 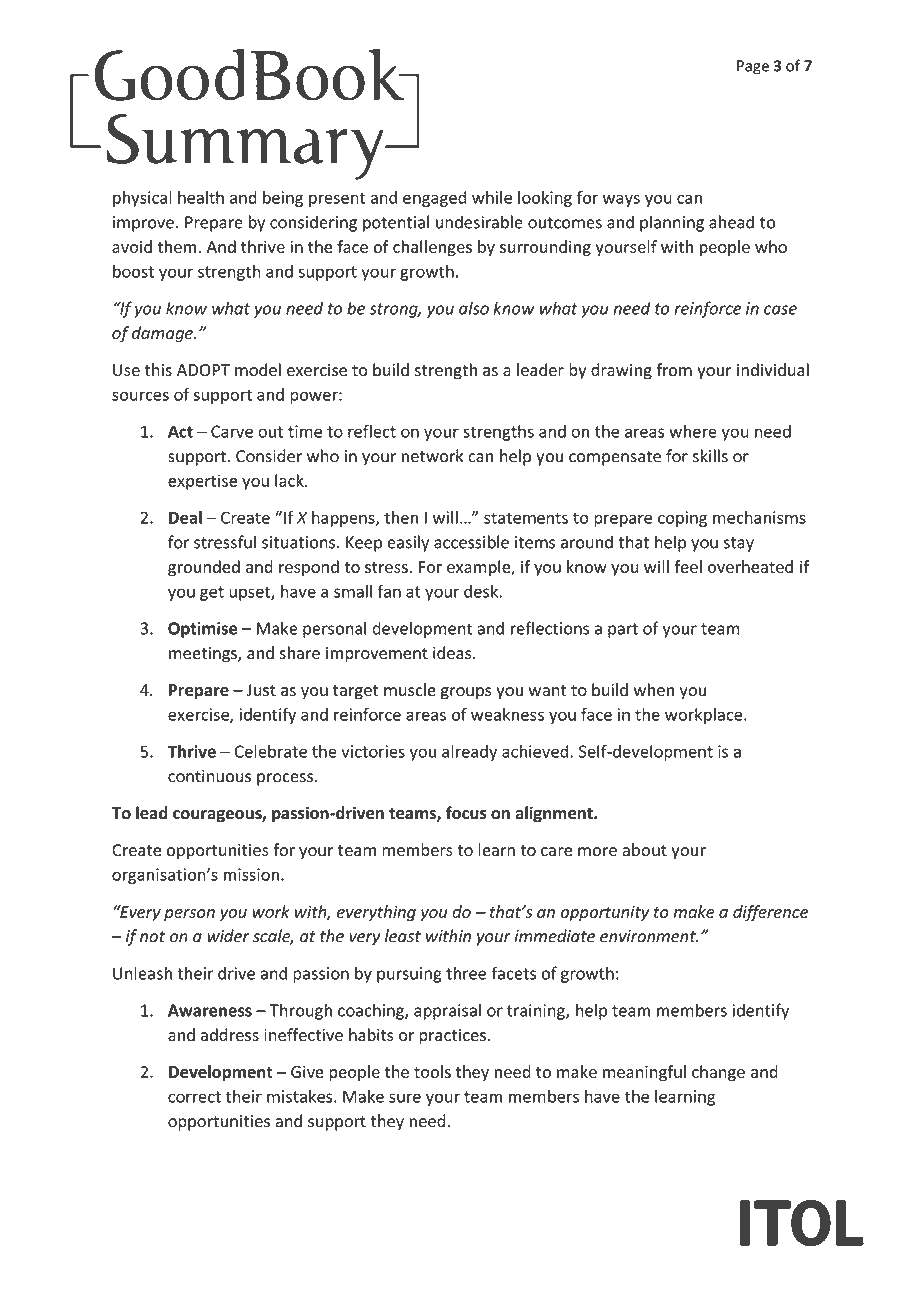 What do you see at coordinates (194, 1097) in the document?
I see `correct` at bounding box center [194, 1097].
